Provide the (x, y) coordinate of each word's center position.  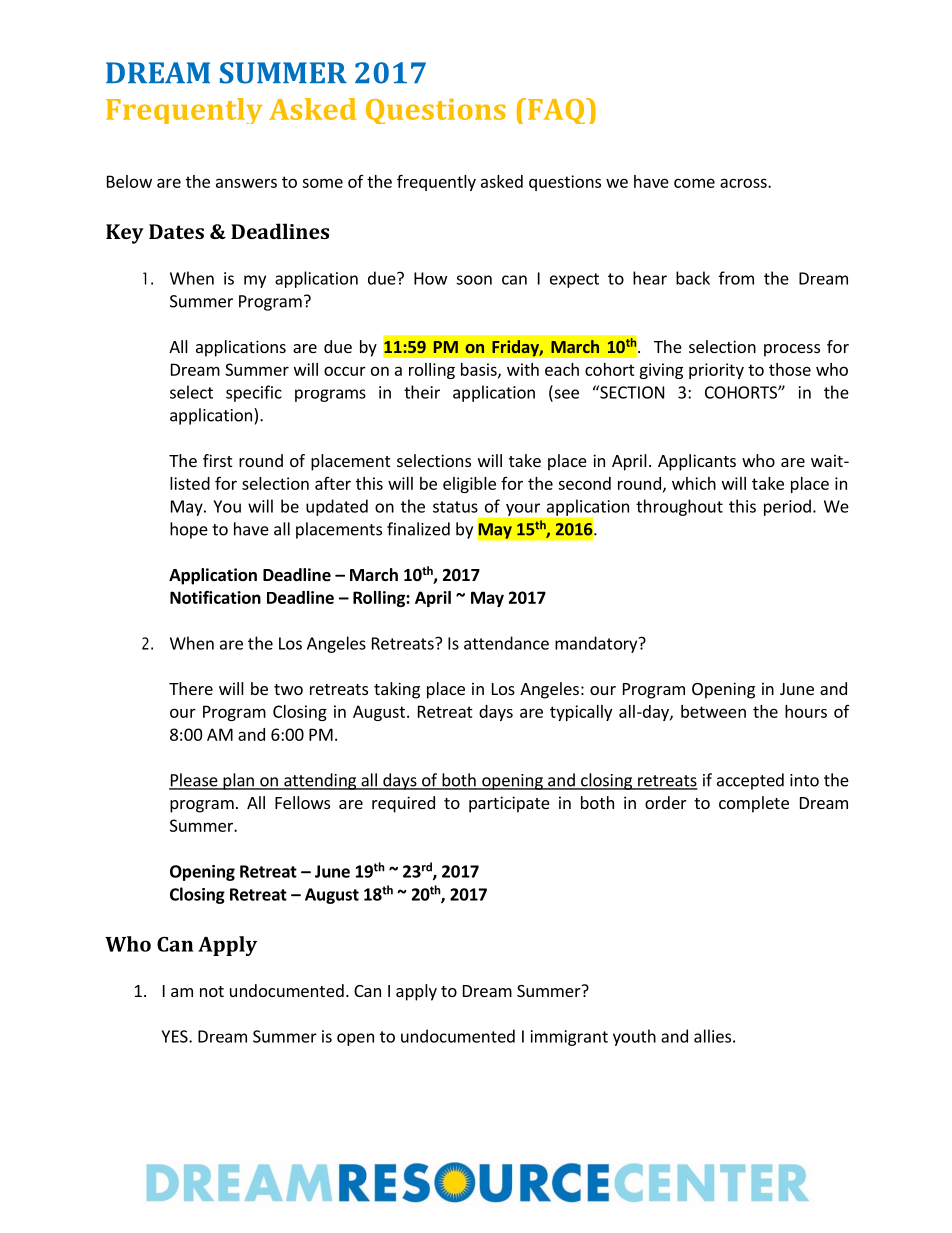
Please (194, 781)
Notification (215, 597)
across (744, 183)
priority (716, 371)
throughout (679, 507)
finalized (418, 529)
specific (254, 393)
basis (480, 370)
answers (246, 183)
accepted (750, 781)
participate (509, 804)
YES (175, 1036)
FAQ (558, 111)
